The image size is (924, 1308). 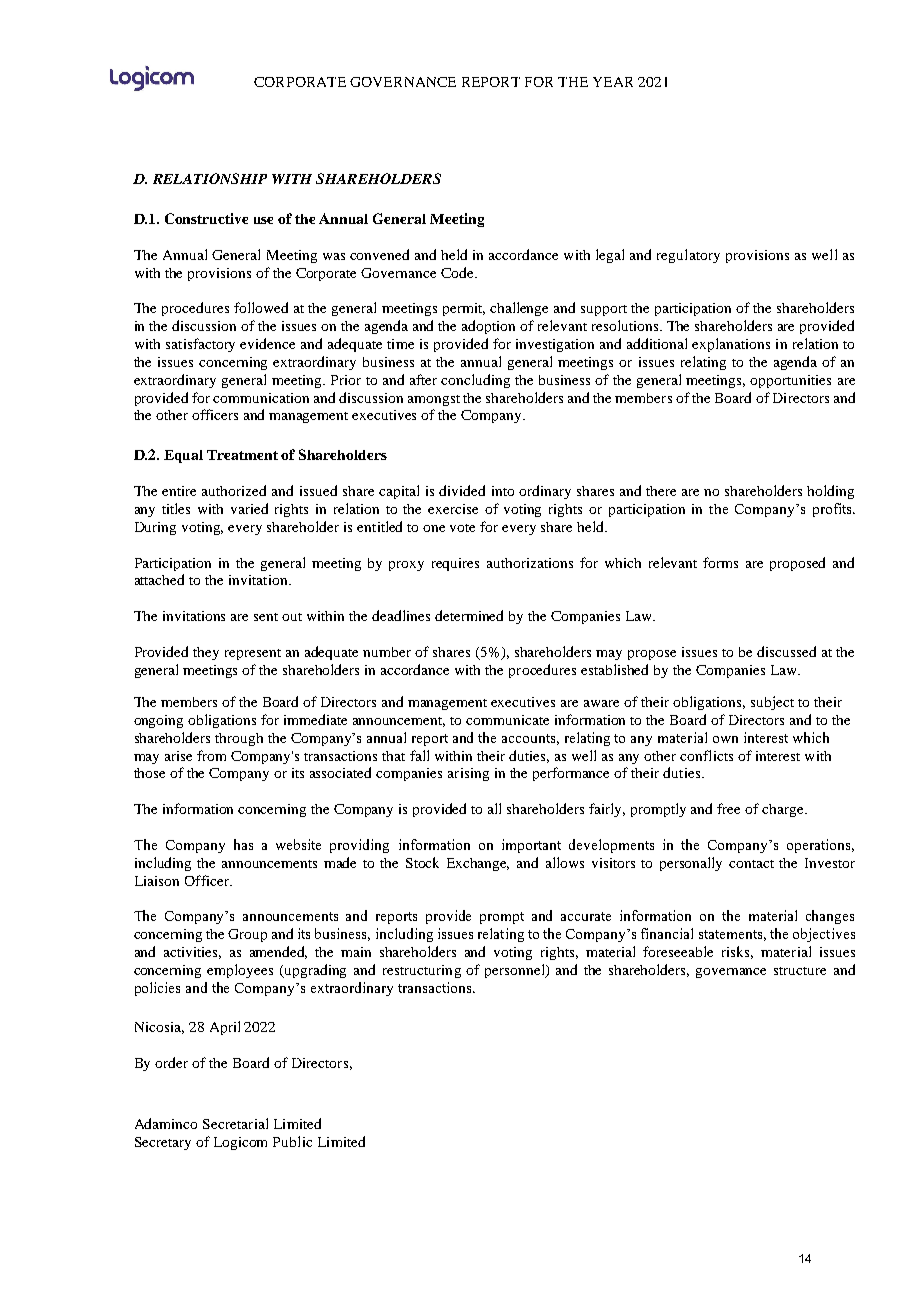 I want to click on opportunities, so click(x=790, y=381).
